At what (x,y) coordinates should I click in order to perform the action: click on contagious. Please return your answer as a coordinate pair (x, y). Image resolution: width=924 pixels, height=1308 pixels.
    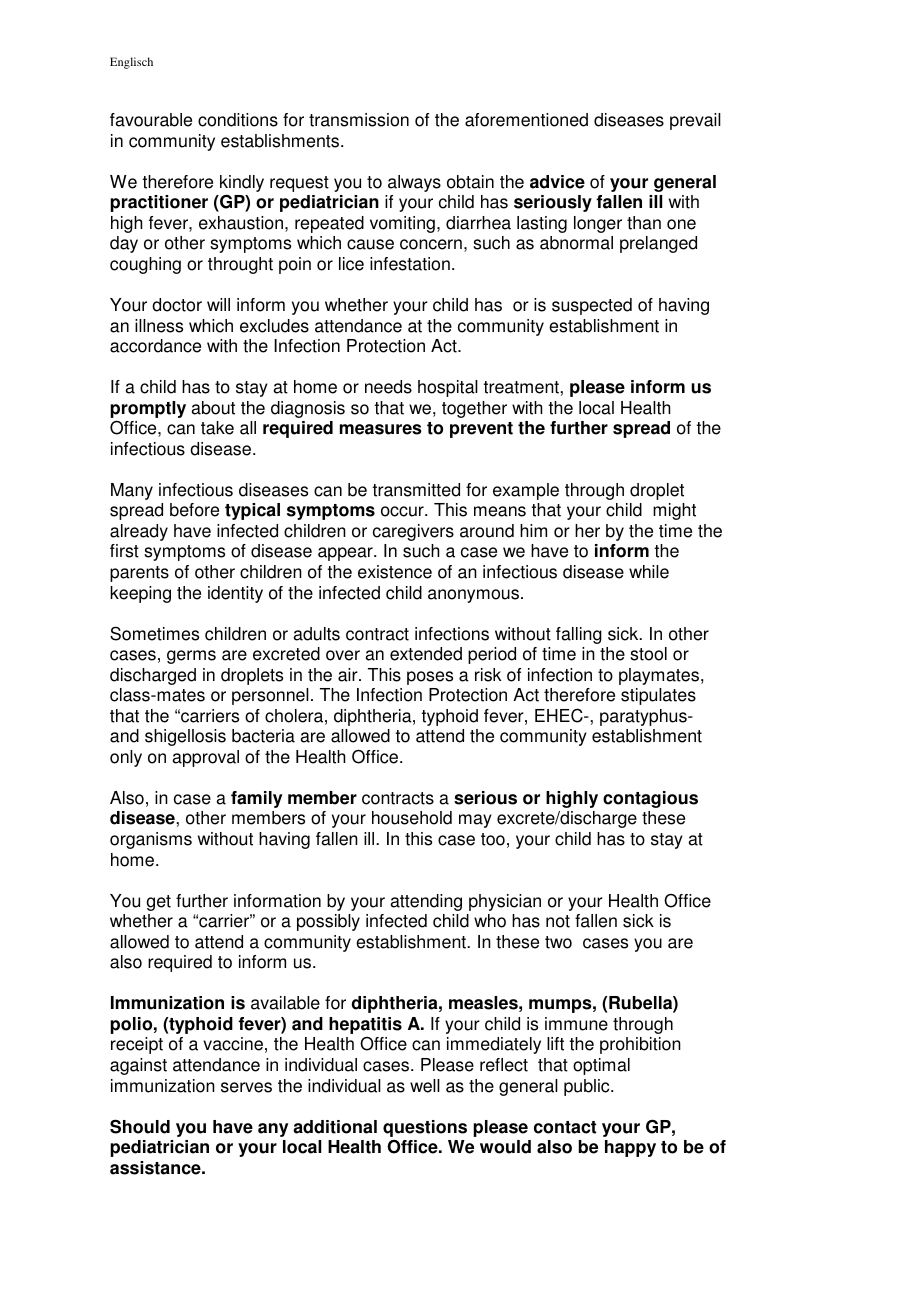
    Looking at the image, I should click on (650, 799).
